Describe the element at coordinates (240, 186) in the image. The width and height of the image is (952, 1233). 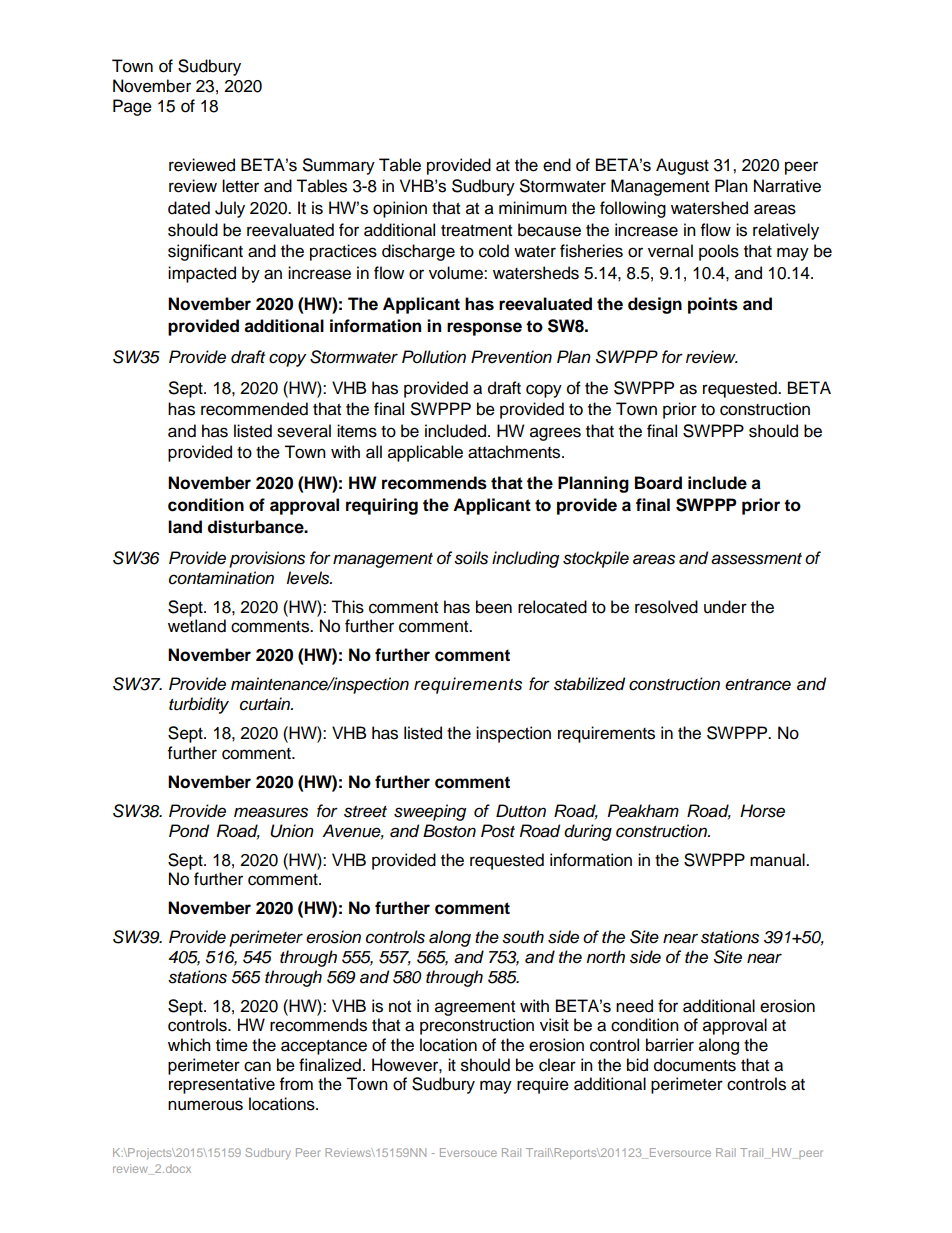
I see `letter` at that location.
